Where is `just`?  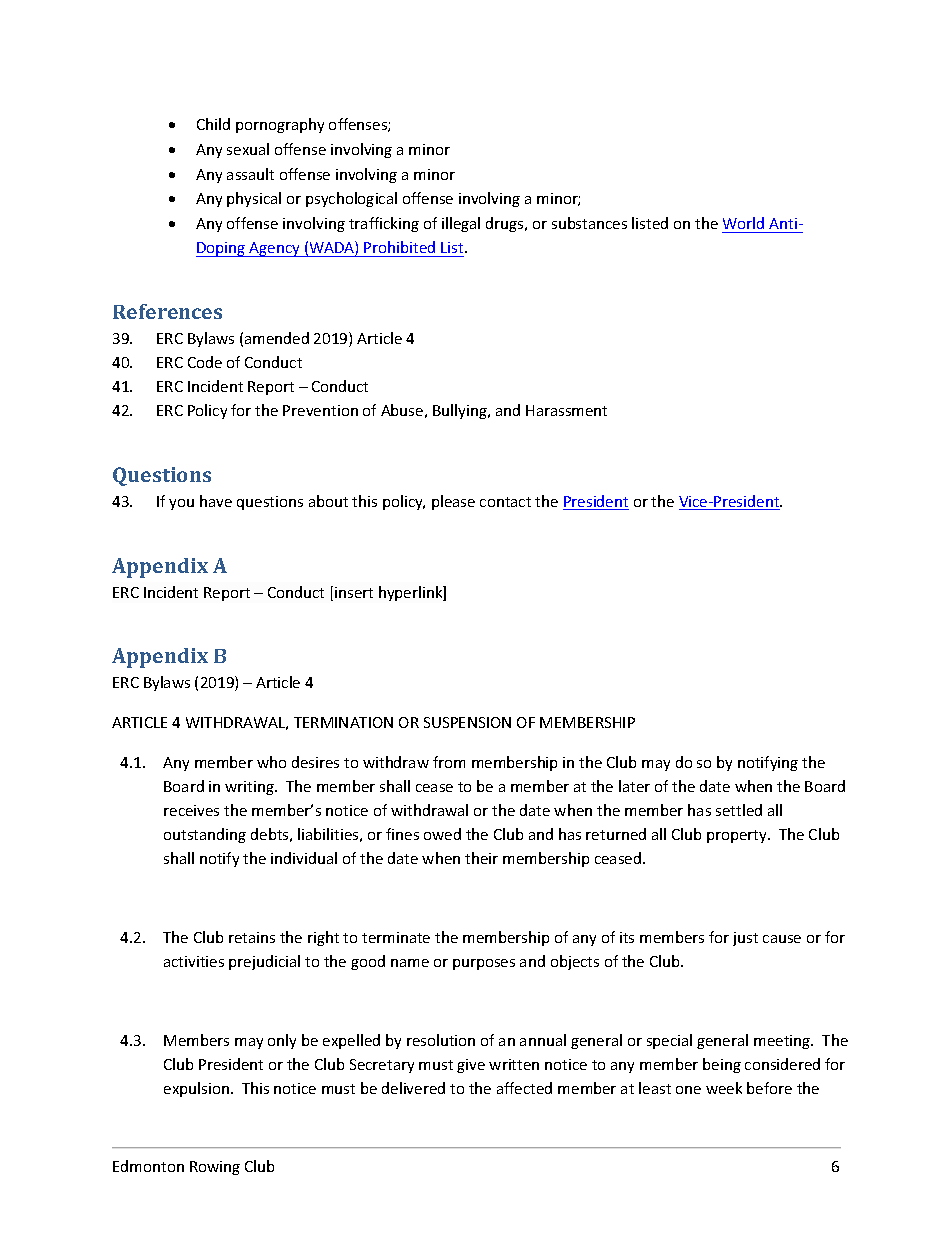 just is located at coordinates (745, 939).
